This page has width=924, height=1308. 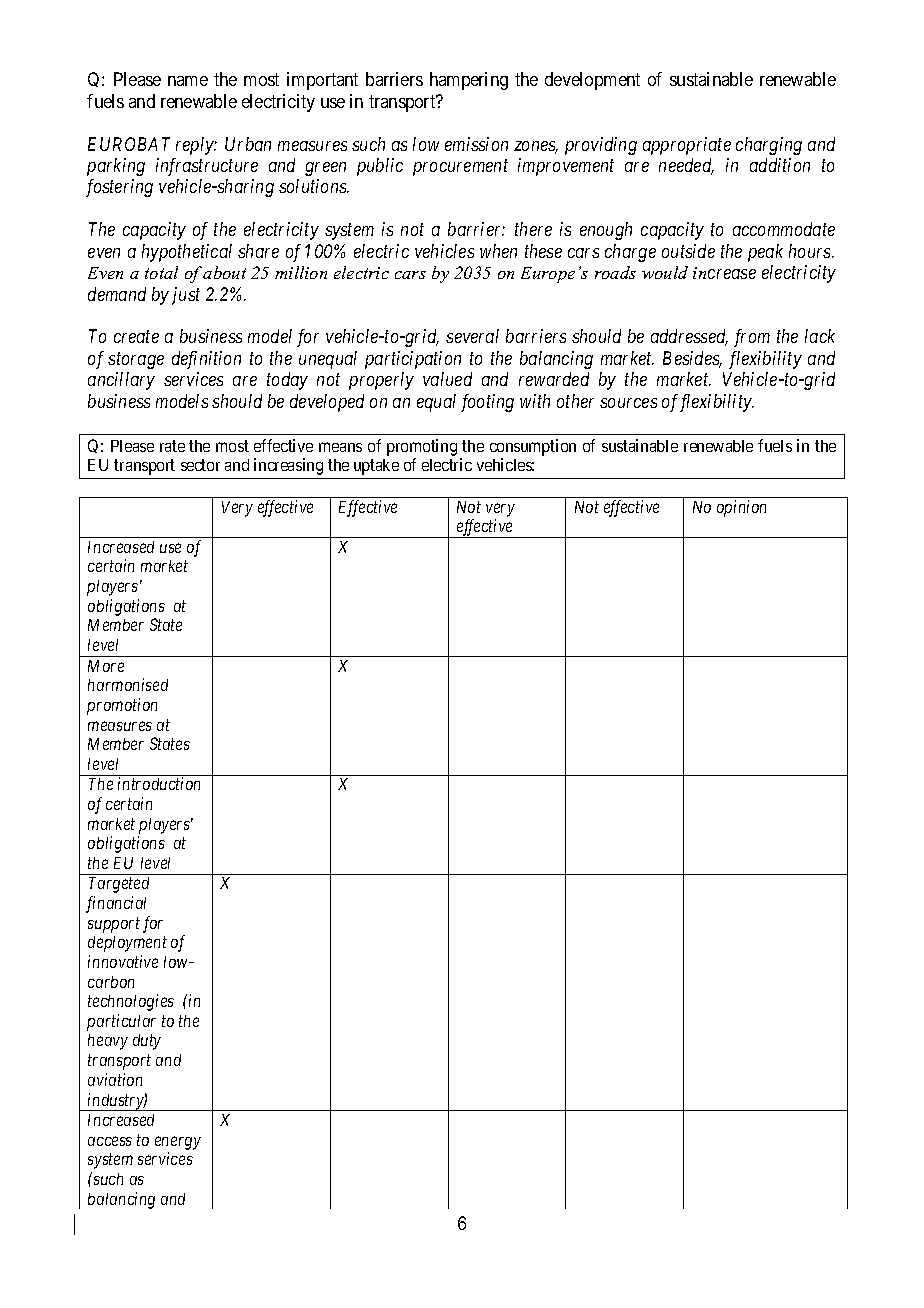 I want to click on uptake, so click(x=376, y=467).
